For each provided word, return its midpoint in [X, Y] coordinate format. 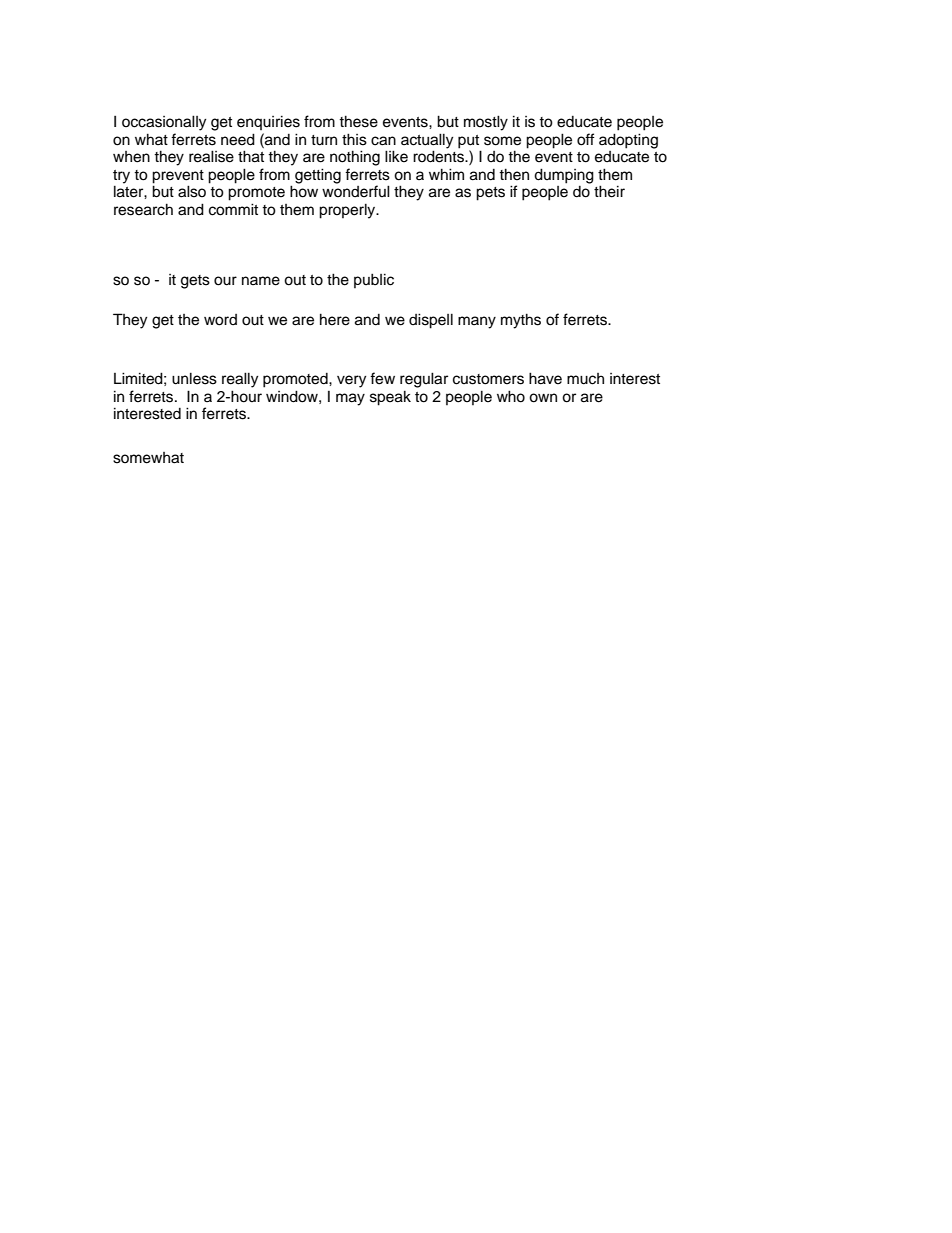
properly [348, 211]
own [543, 398]
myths [521, 321]
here [335, 319]
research [143, 209]
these [358, 121]
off [586, 139]
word [220, 320]
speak [390, 398]
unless [194, 378]
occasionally [164, 123]
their [609, 191]
